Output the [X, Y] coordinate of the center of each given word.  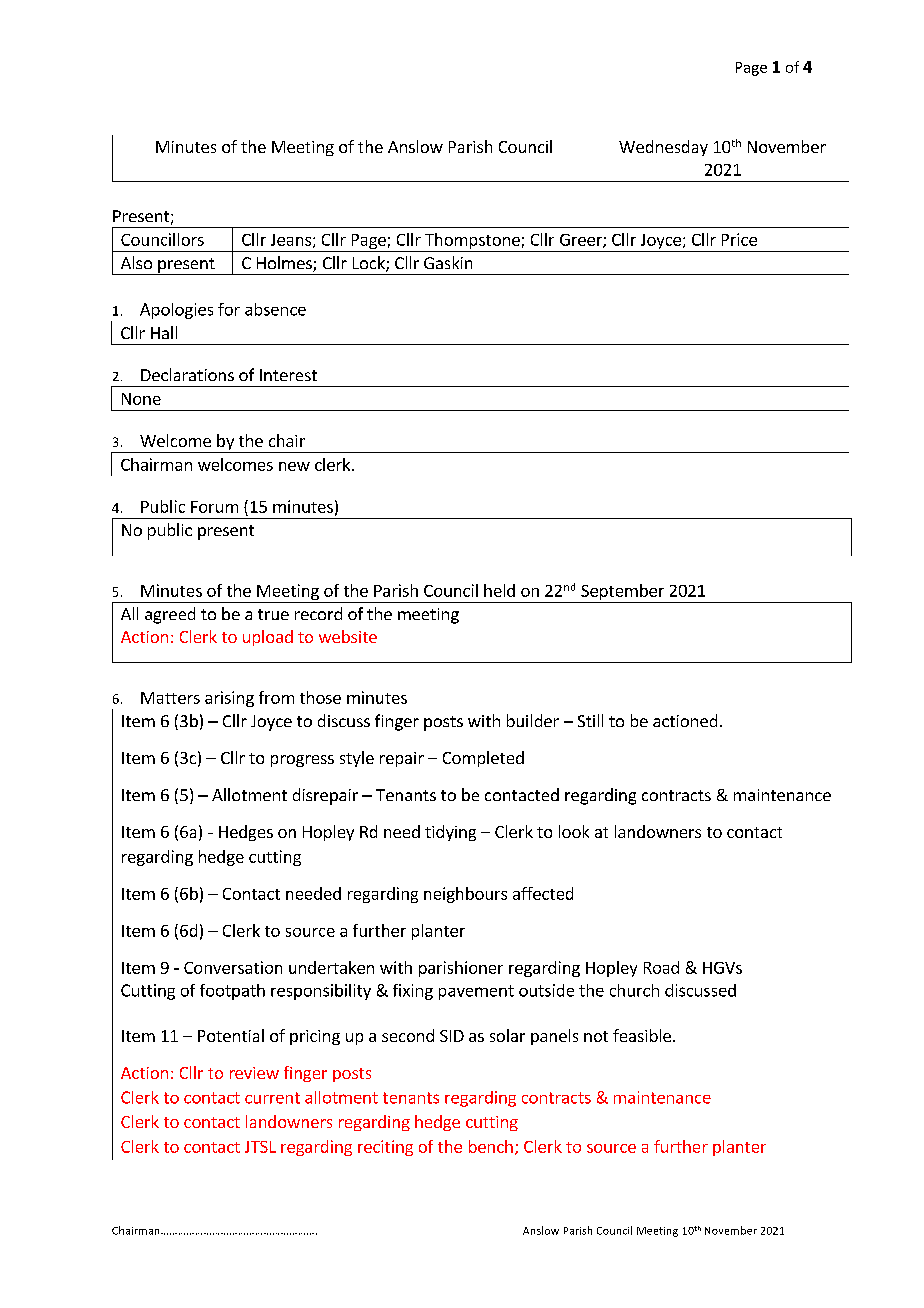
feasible [642, 1035]
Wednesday [663, 148]
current [272, 1098]
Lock [370, 264]
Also [136, 262]
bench [491, 1146]
